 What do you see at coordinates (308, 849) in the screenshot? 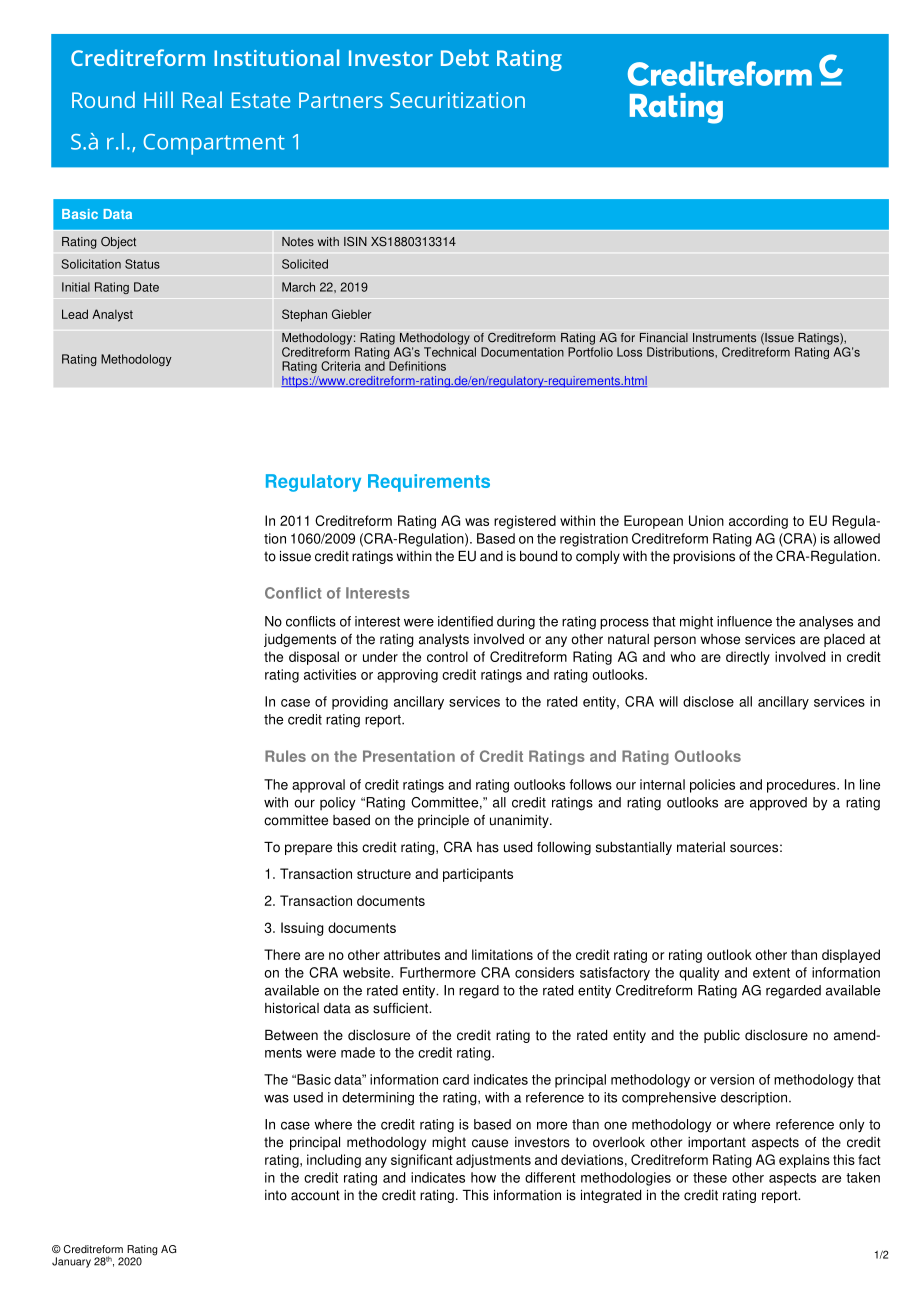
I see `prepare` at bounding box center [308, 849].
